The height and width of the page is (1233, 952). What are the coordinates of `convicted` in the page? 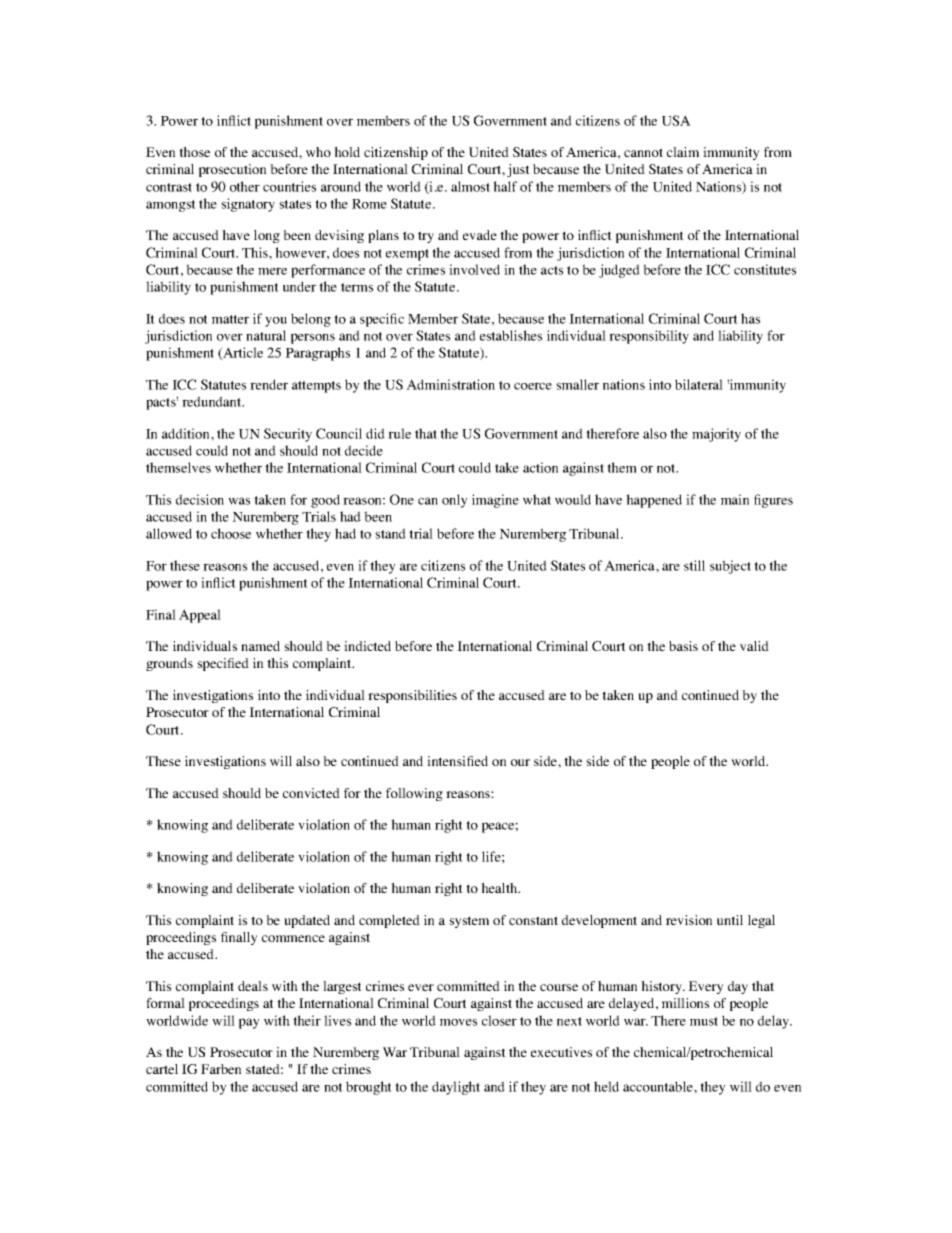 It's located at (311, 793).
